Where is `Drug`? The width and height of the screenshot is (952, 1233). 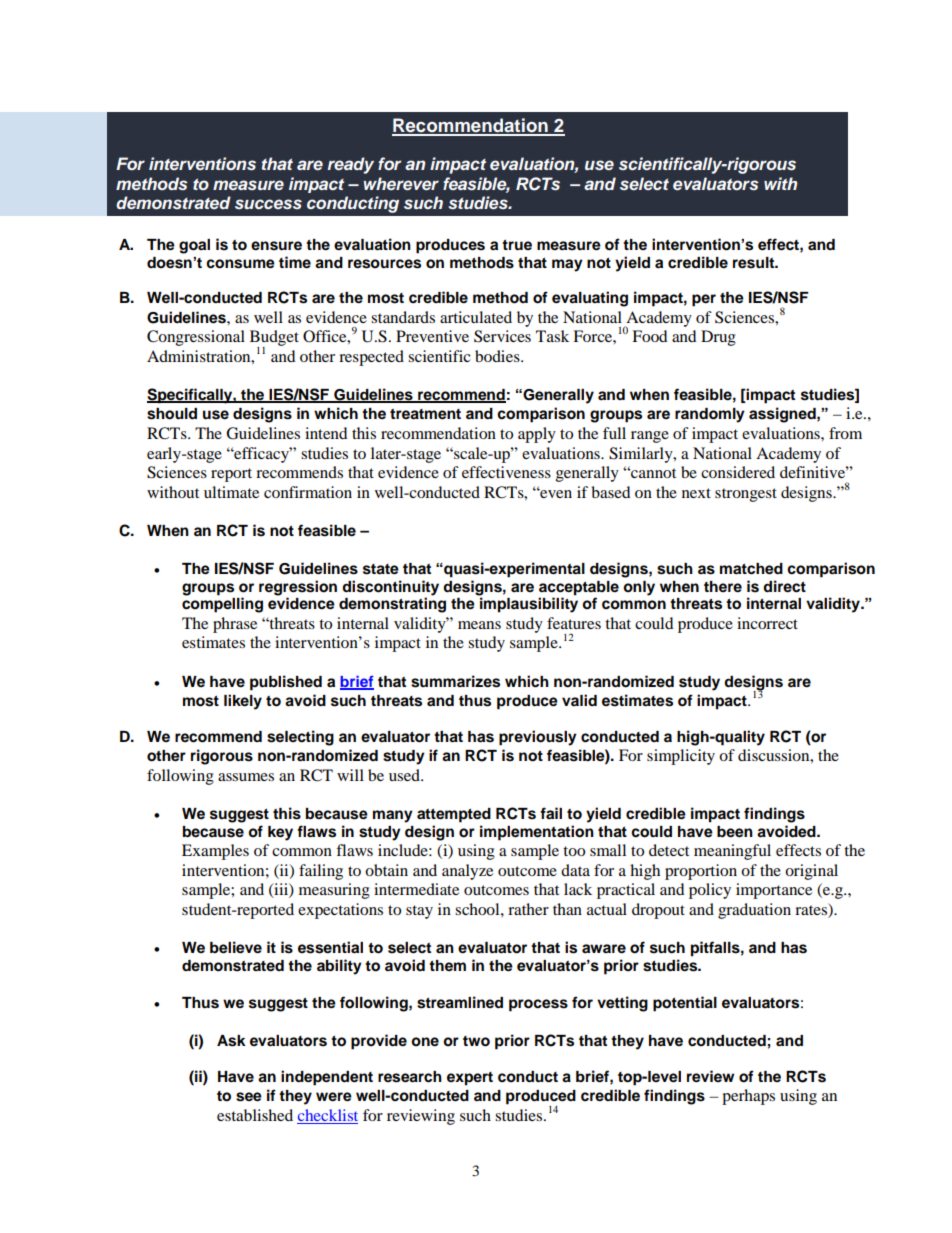 Drug is located at coordinates (718, 338).
